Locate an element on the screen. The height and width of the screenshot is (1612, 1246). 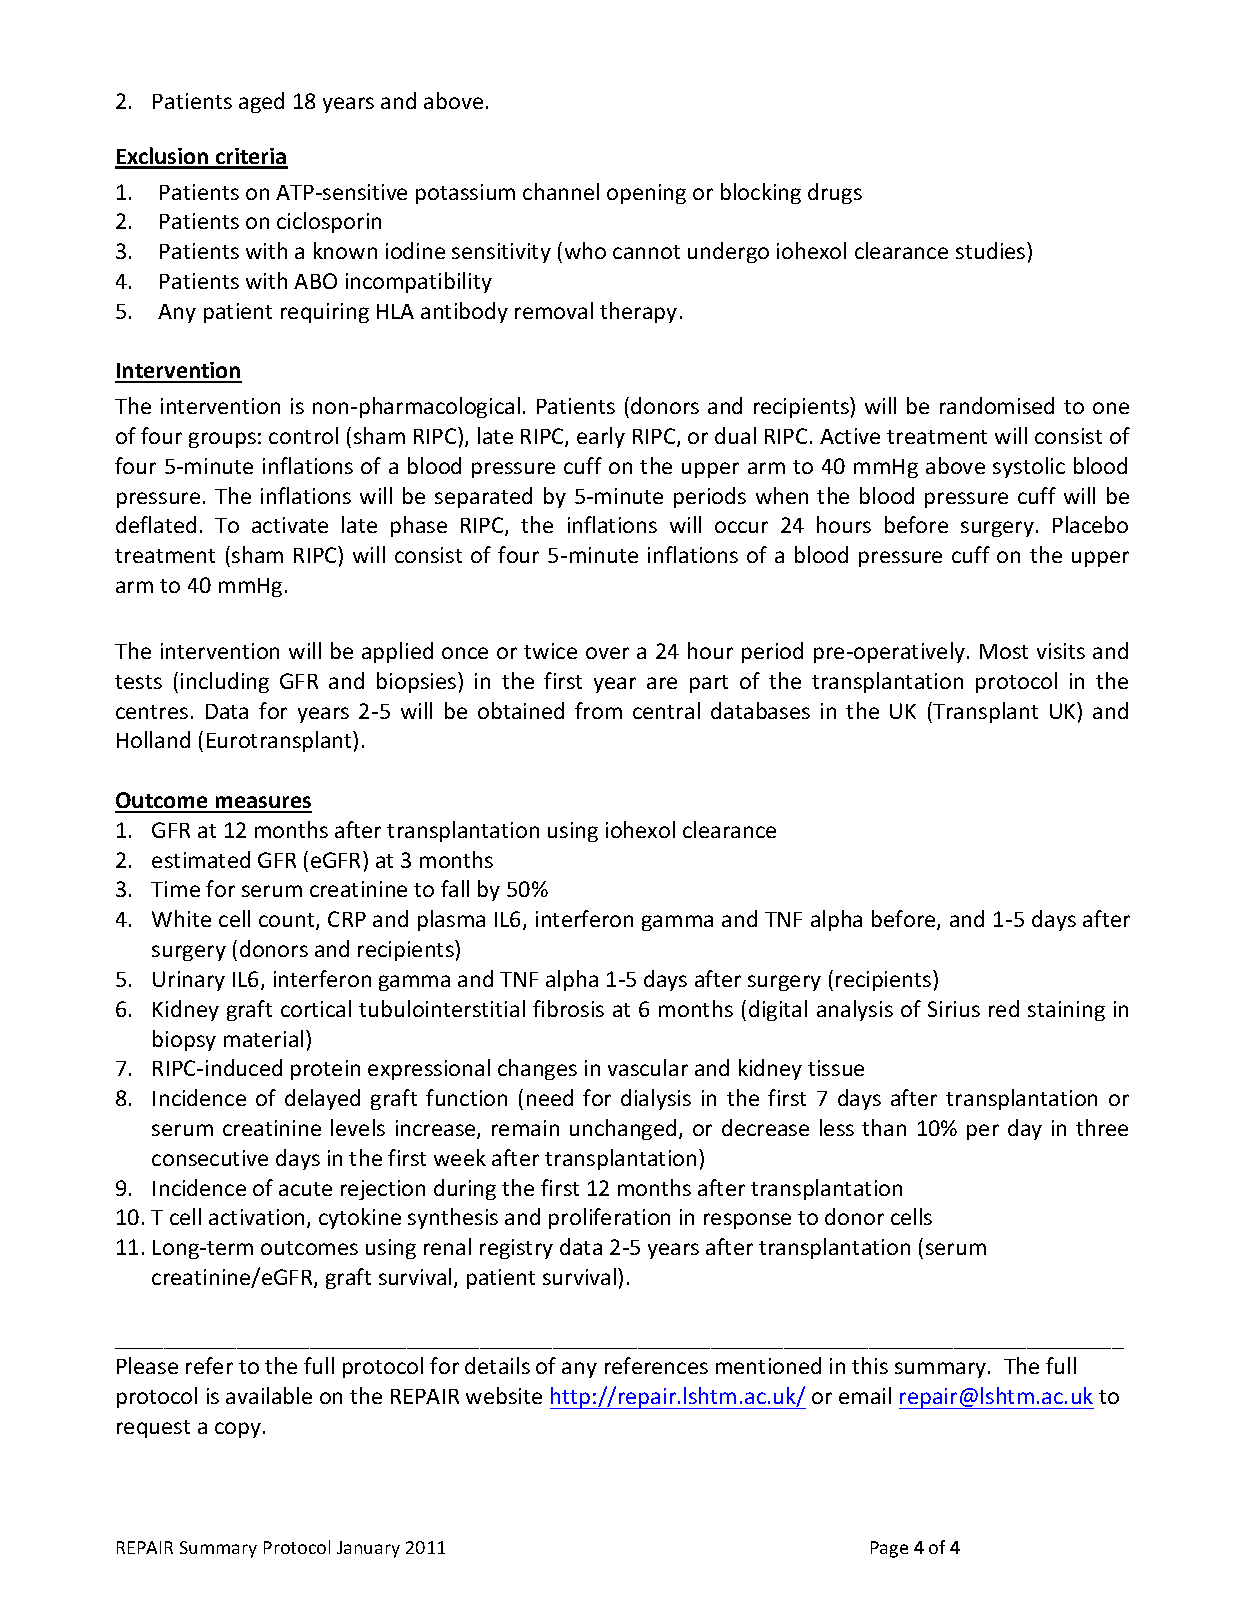
Most is located at coordinates (1004, 651).
